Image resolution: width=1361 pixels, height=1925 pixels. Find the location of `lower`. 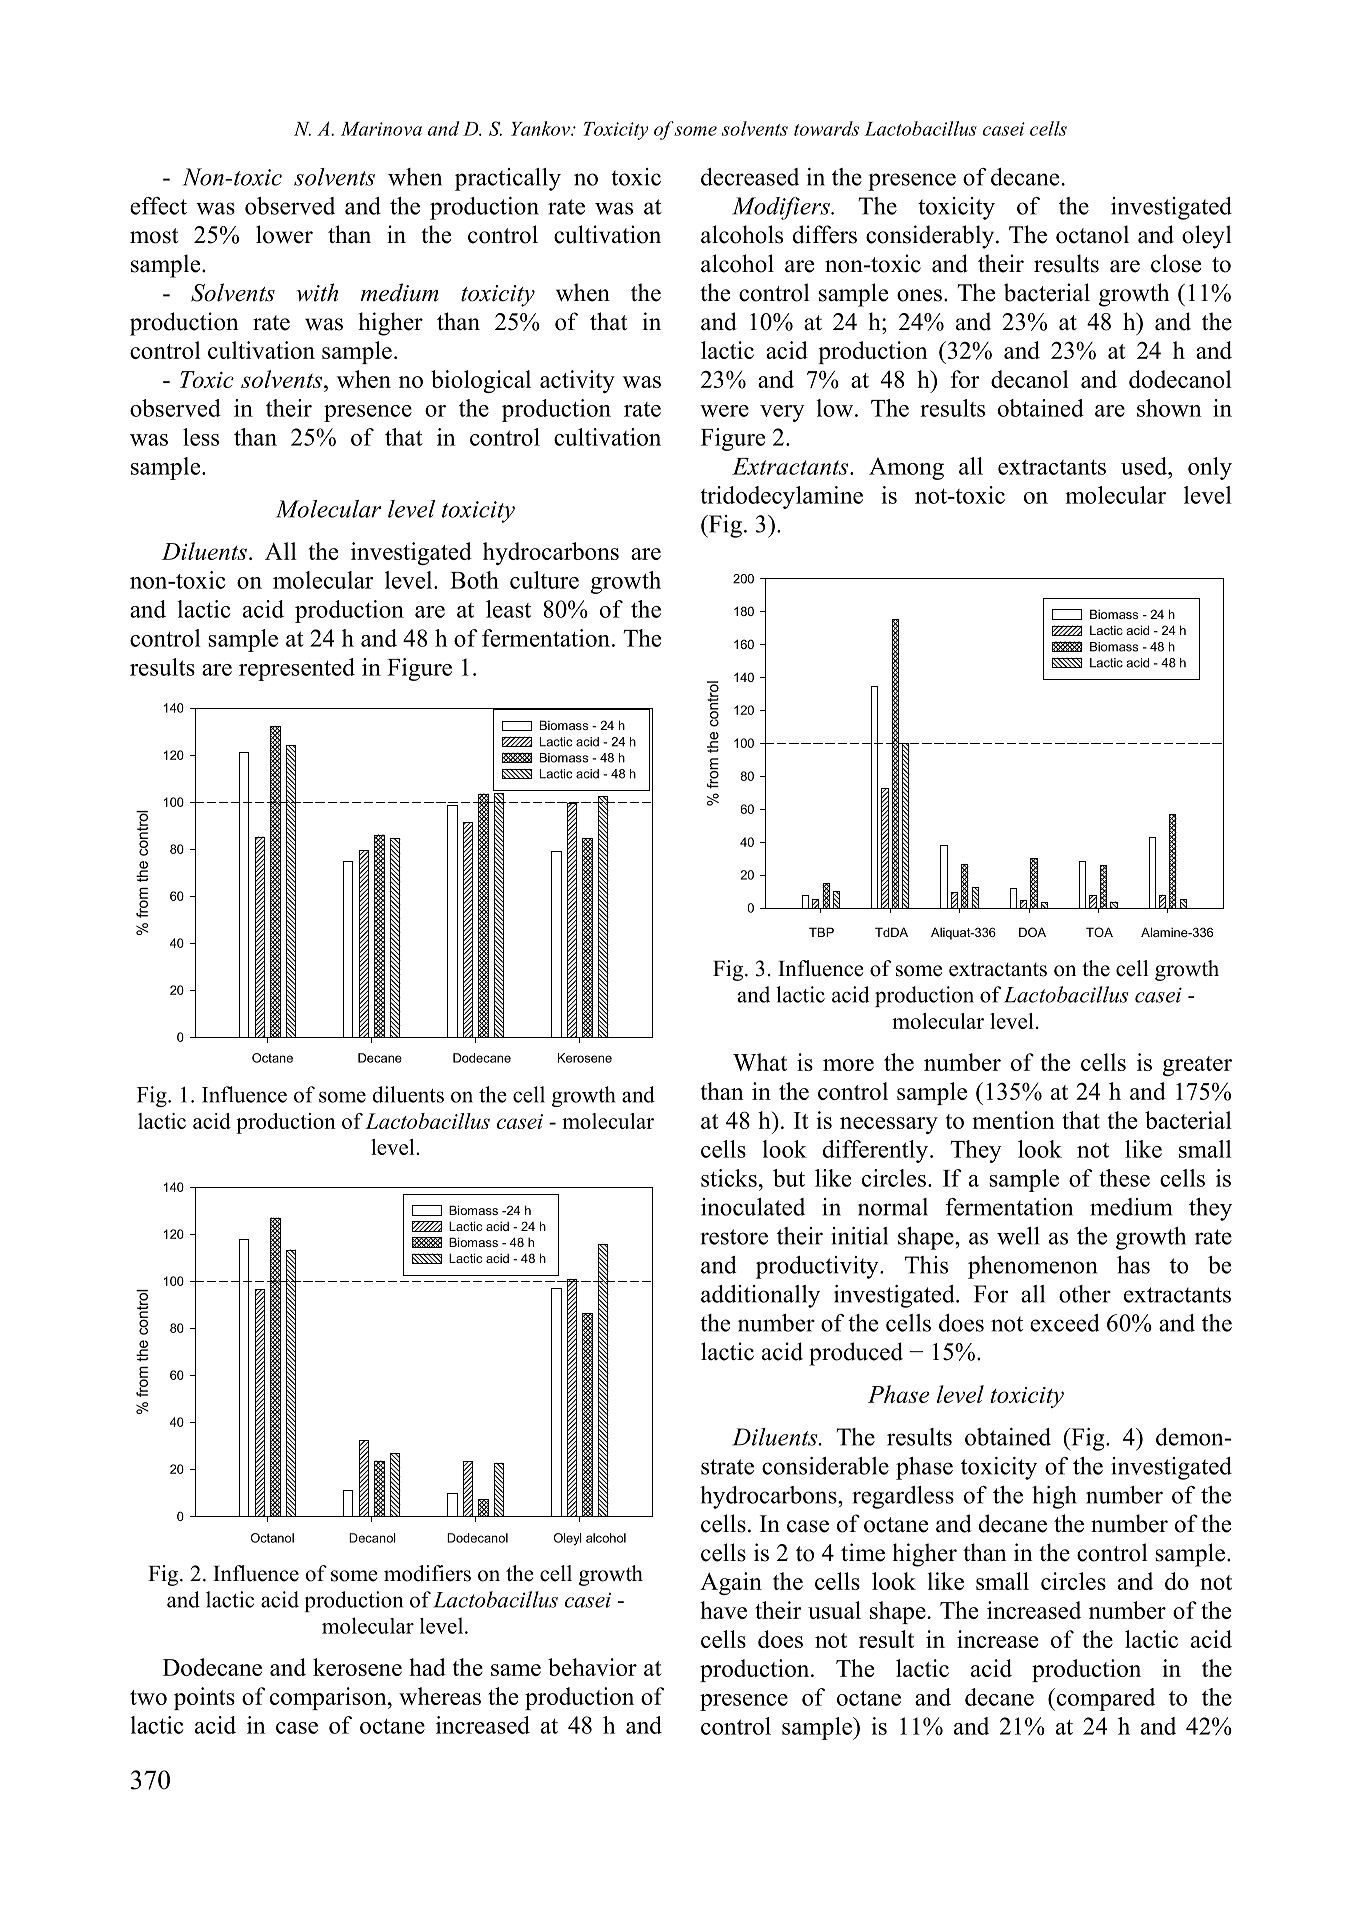

lower is located at coordinates (284, 234).
